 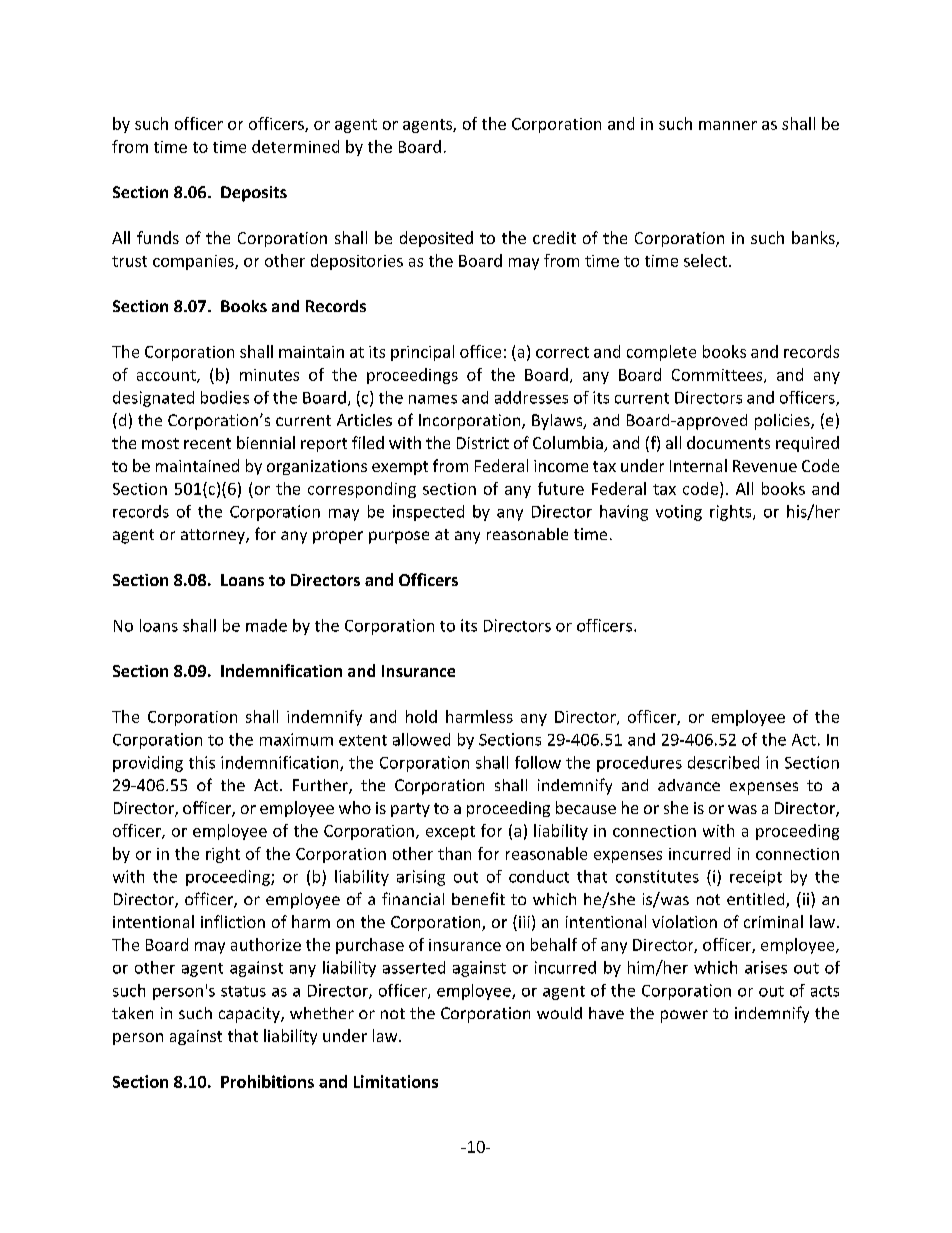 What do you see at coordinates (723, 762) in the screenshot?
I see `described` at bounding box center [723, 762].
